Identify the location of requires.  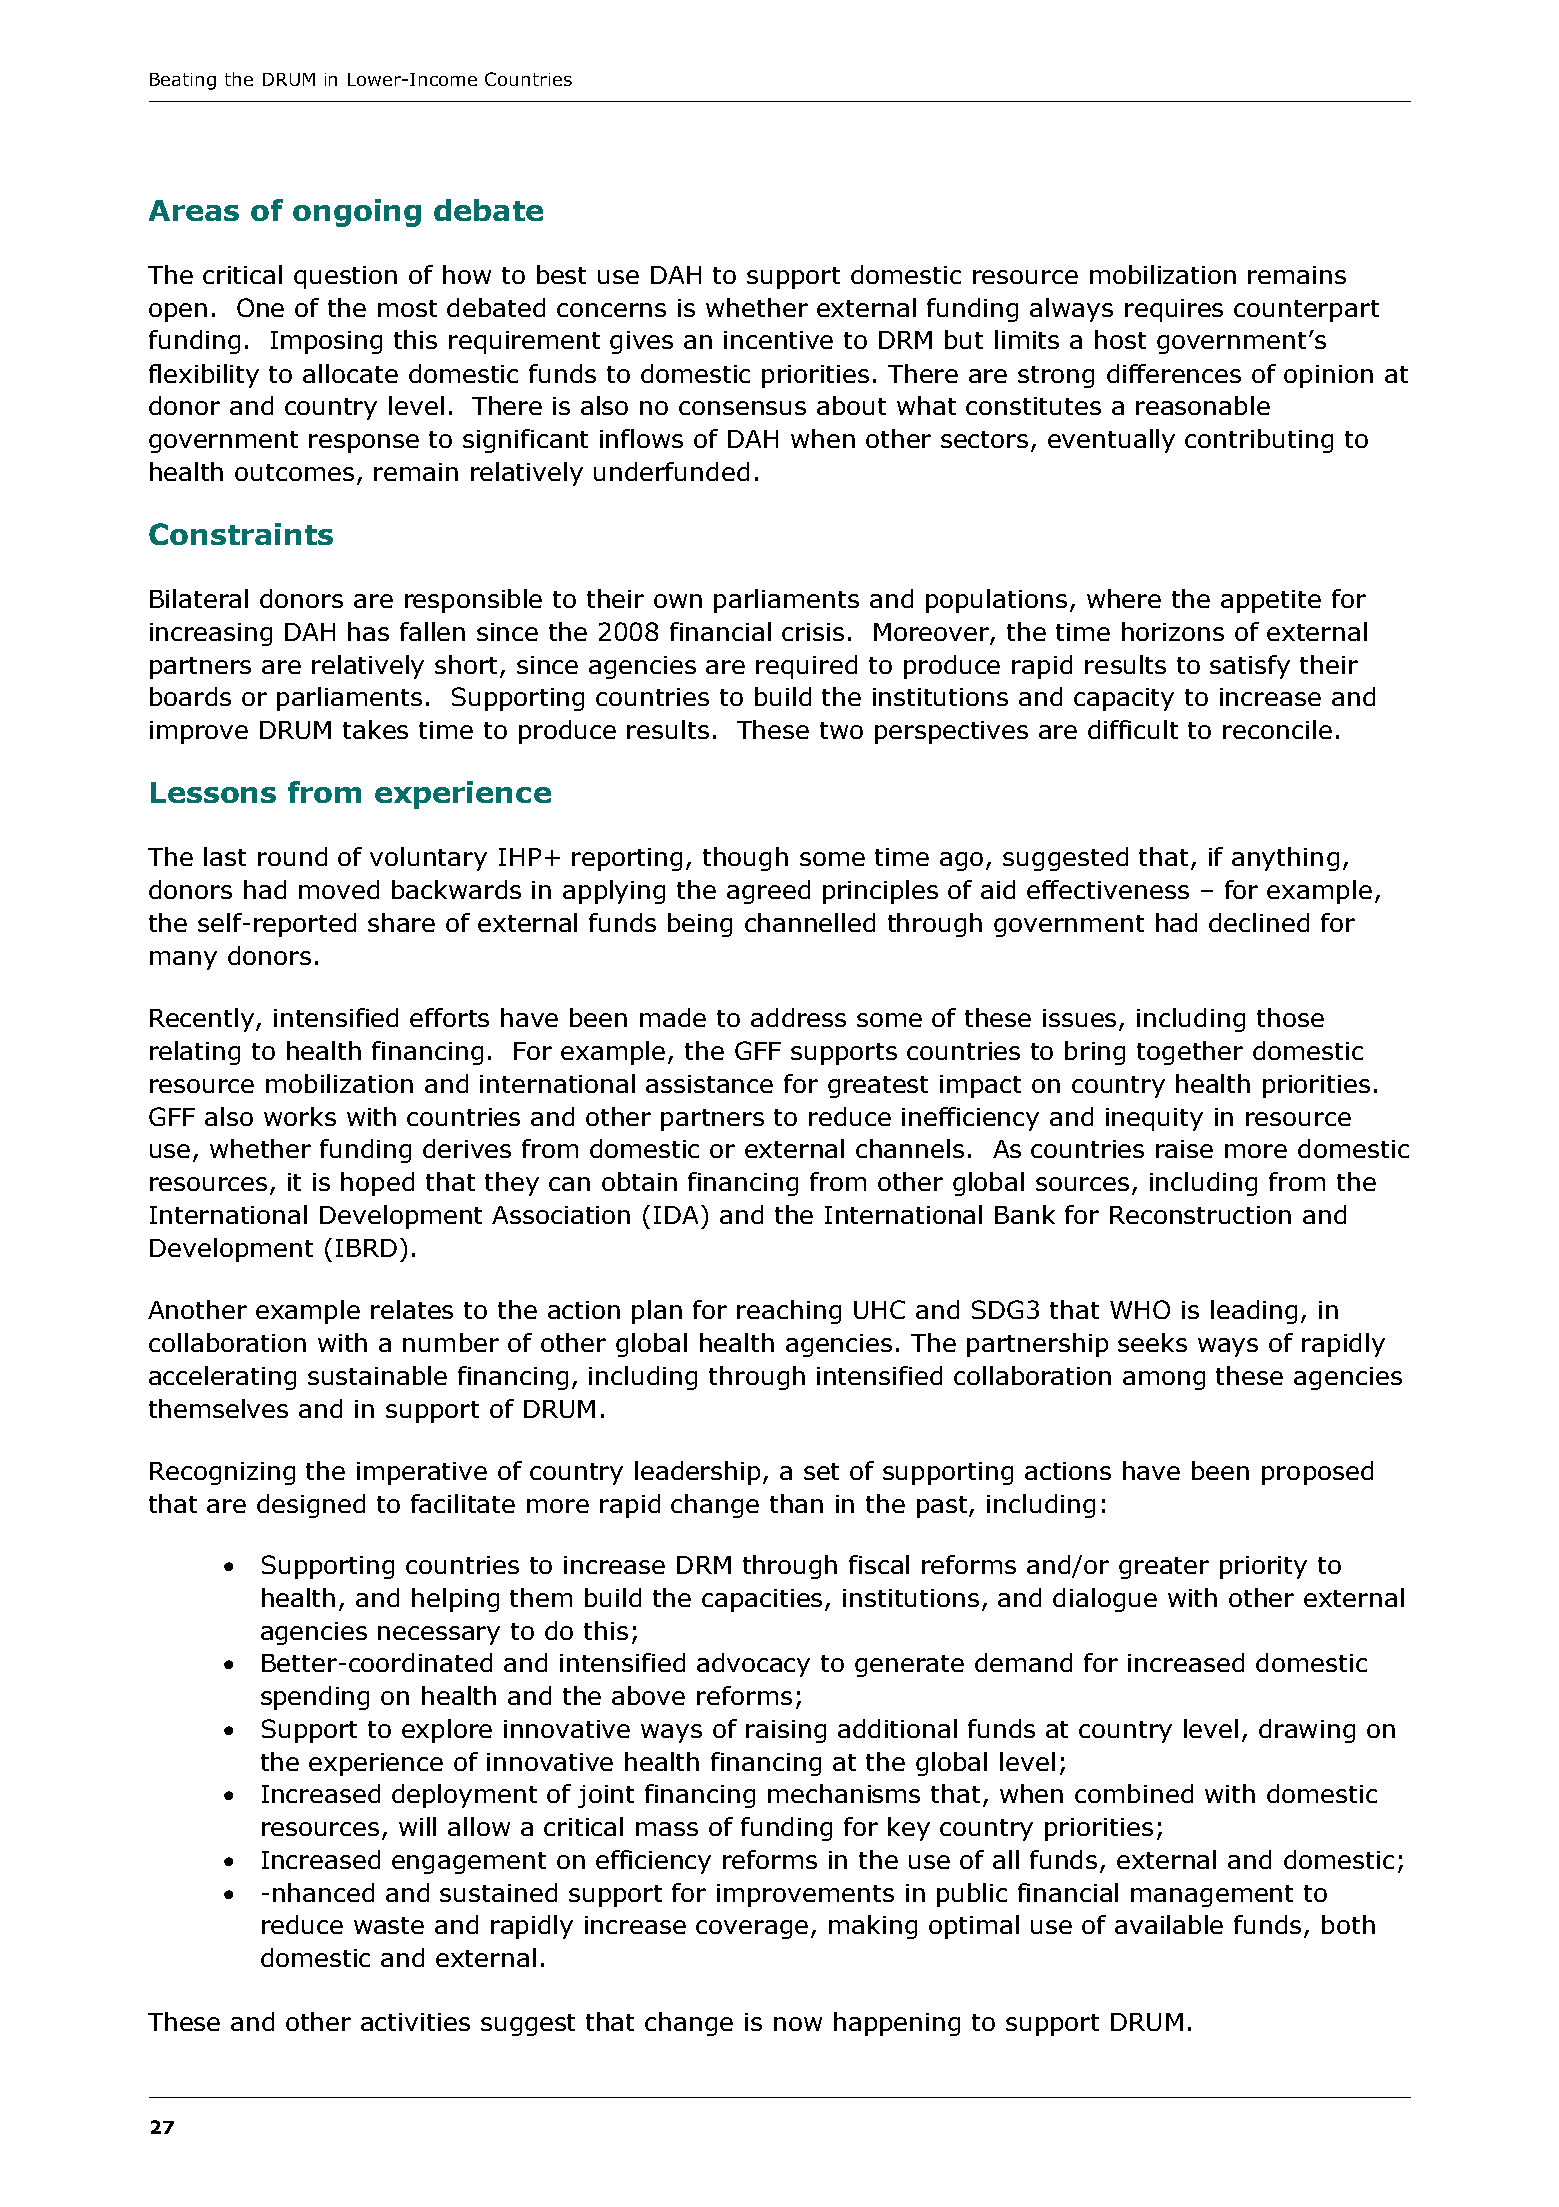
(1174, 310).
